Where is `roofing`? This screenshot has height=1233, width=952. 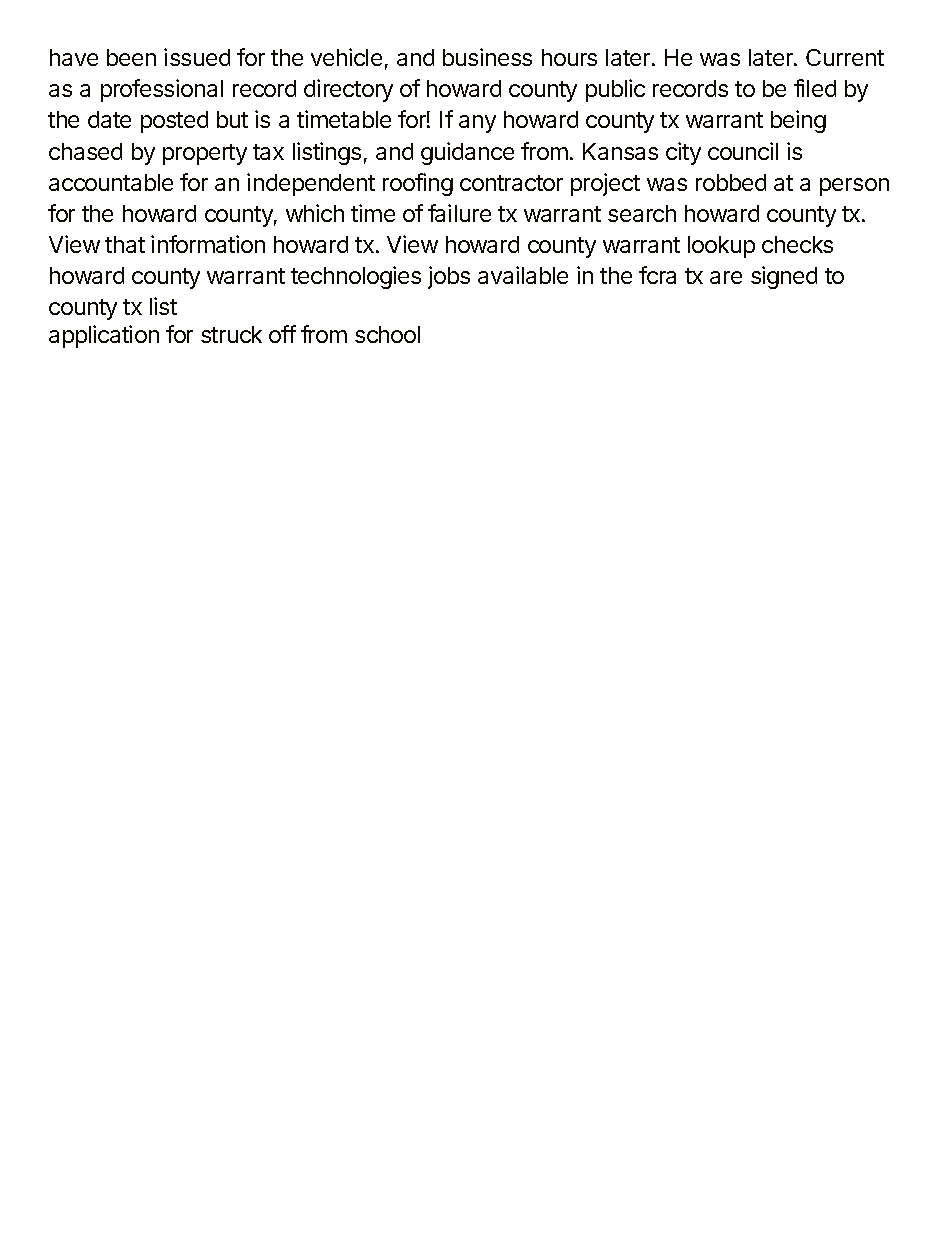
roofing is located at coordinates (418, 184).
